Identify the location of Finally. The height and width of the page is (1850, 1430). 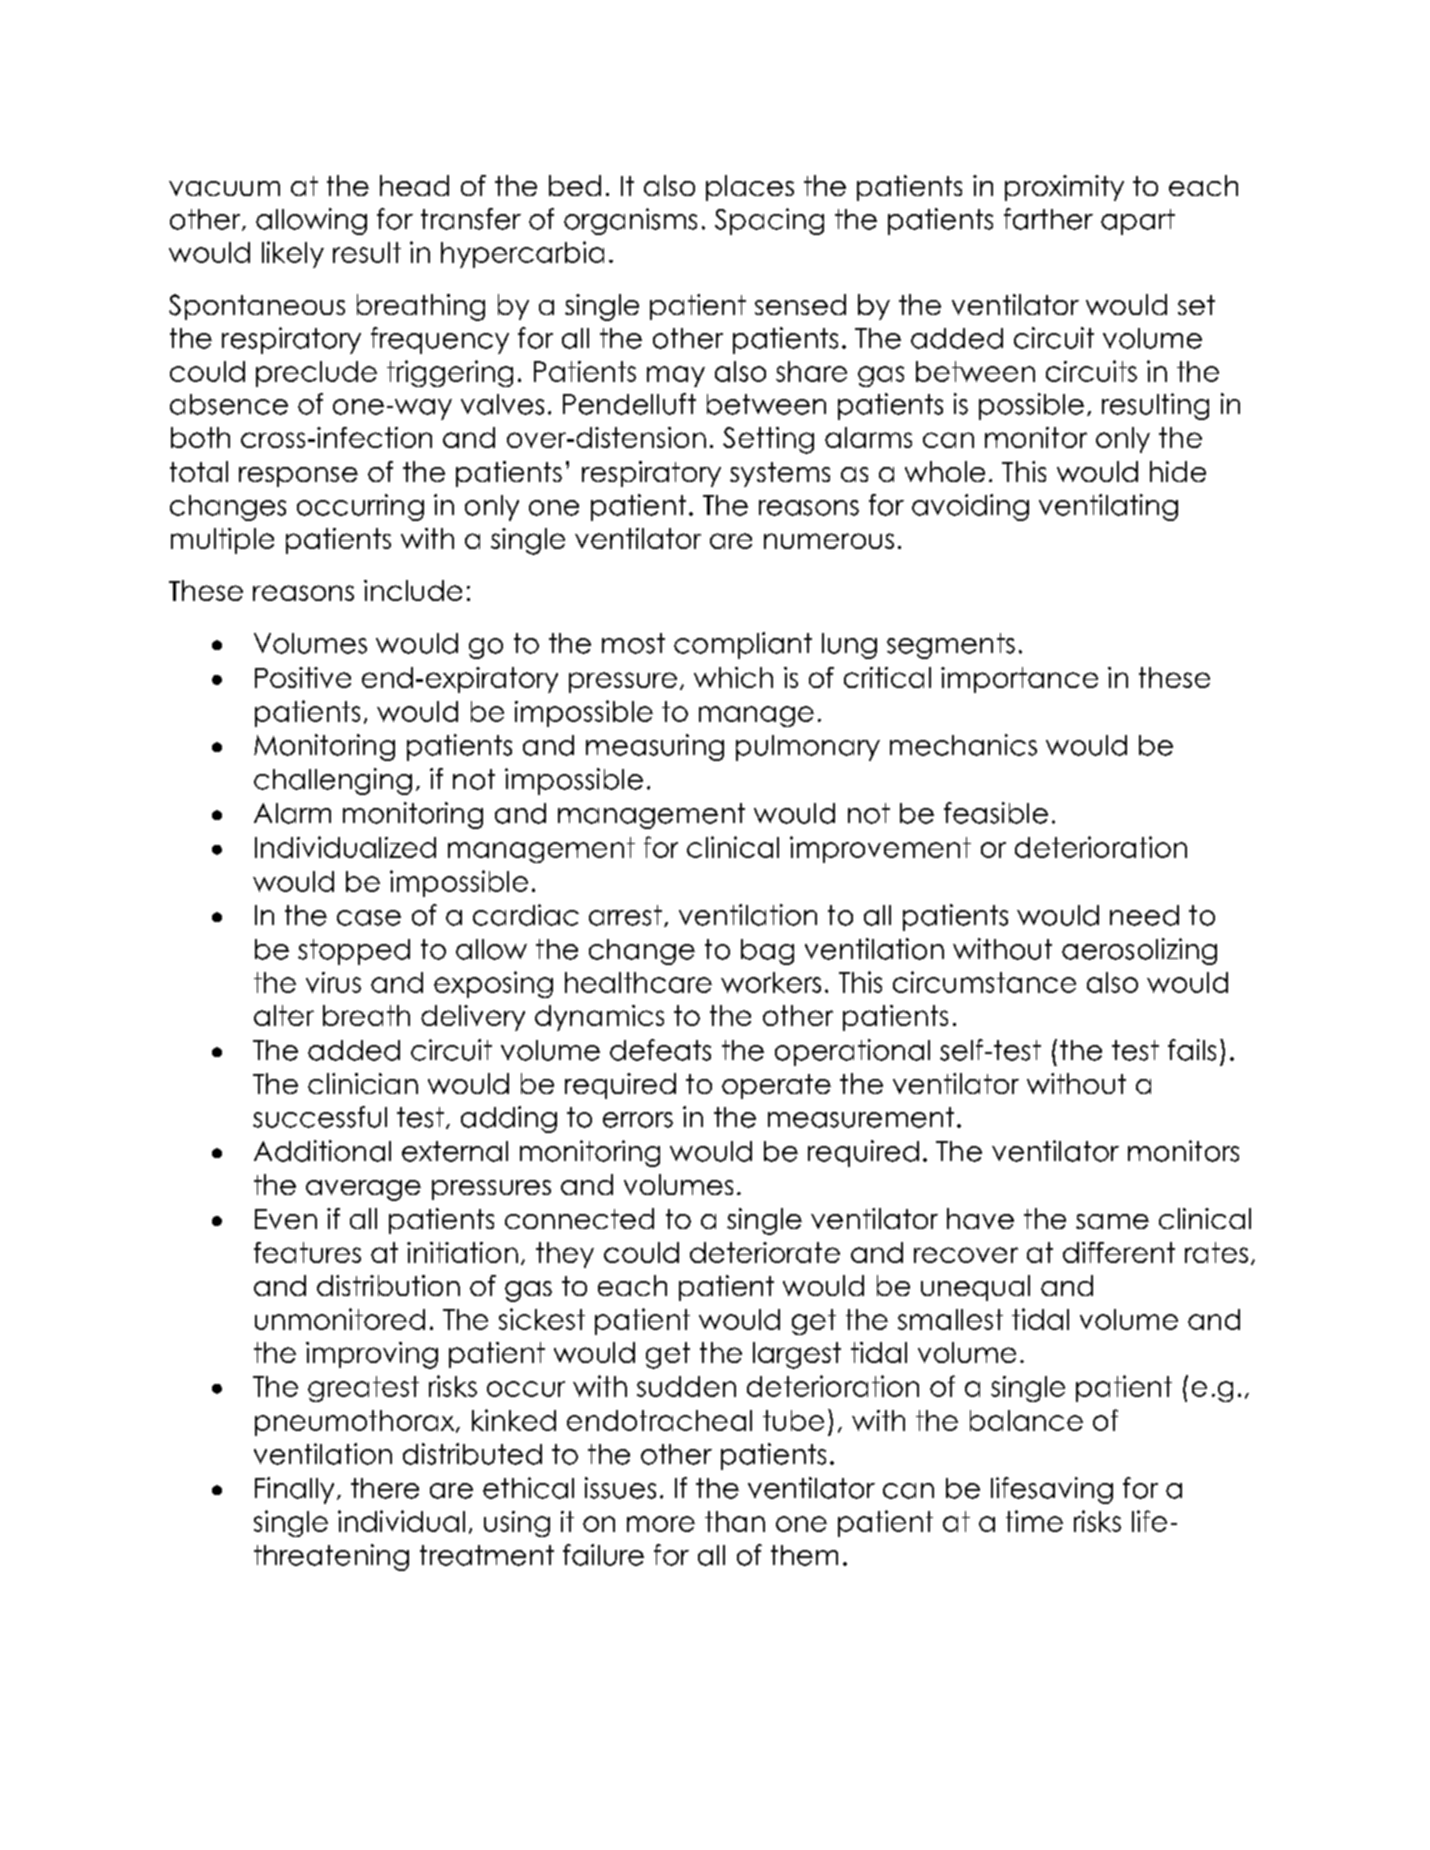
(294, 1490).
